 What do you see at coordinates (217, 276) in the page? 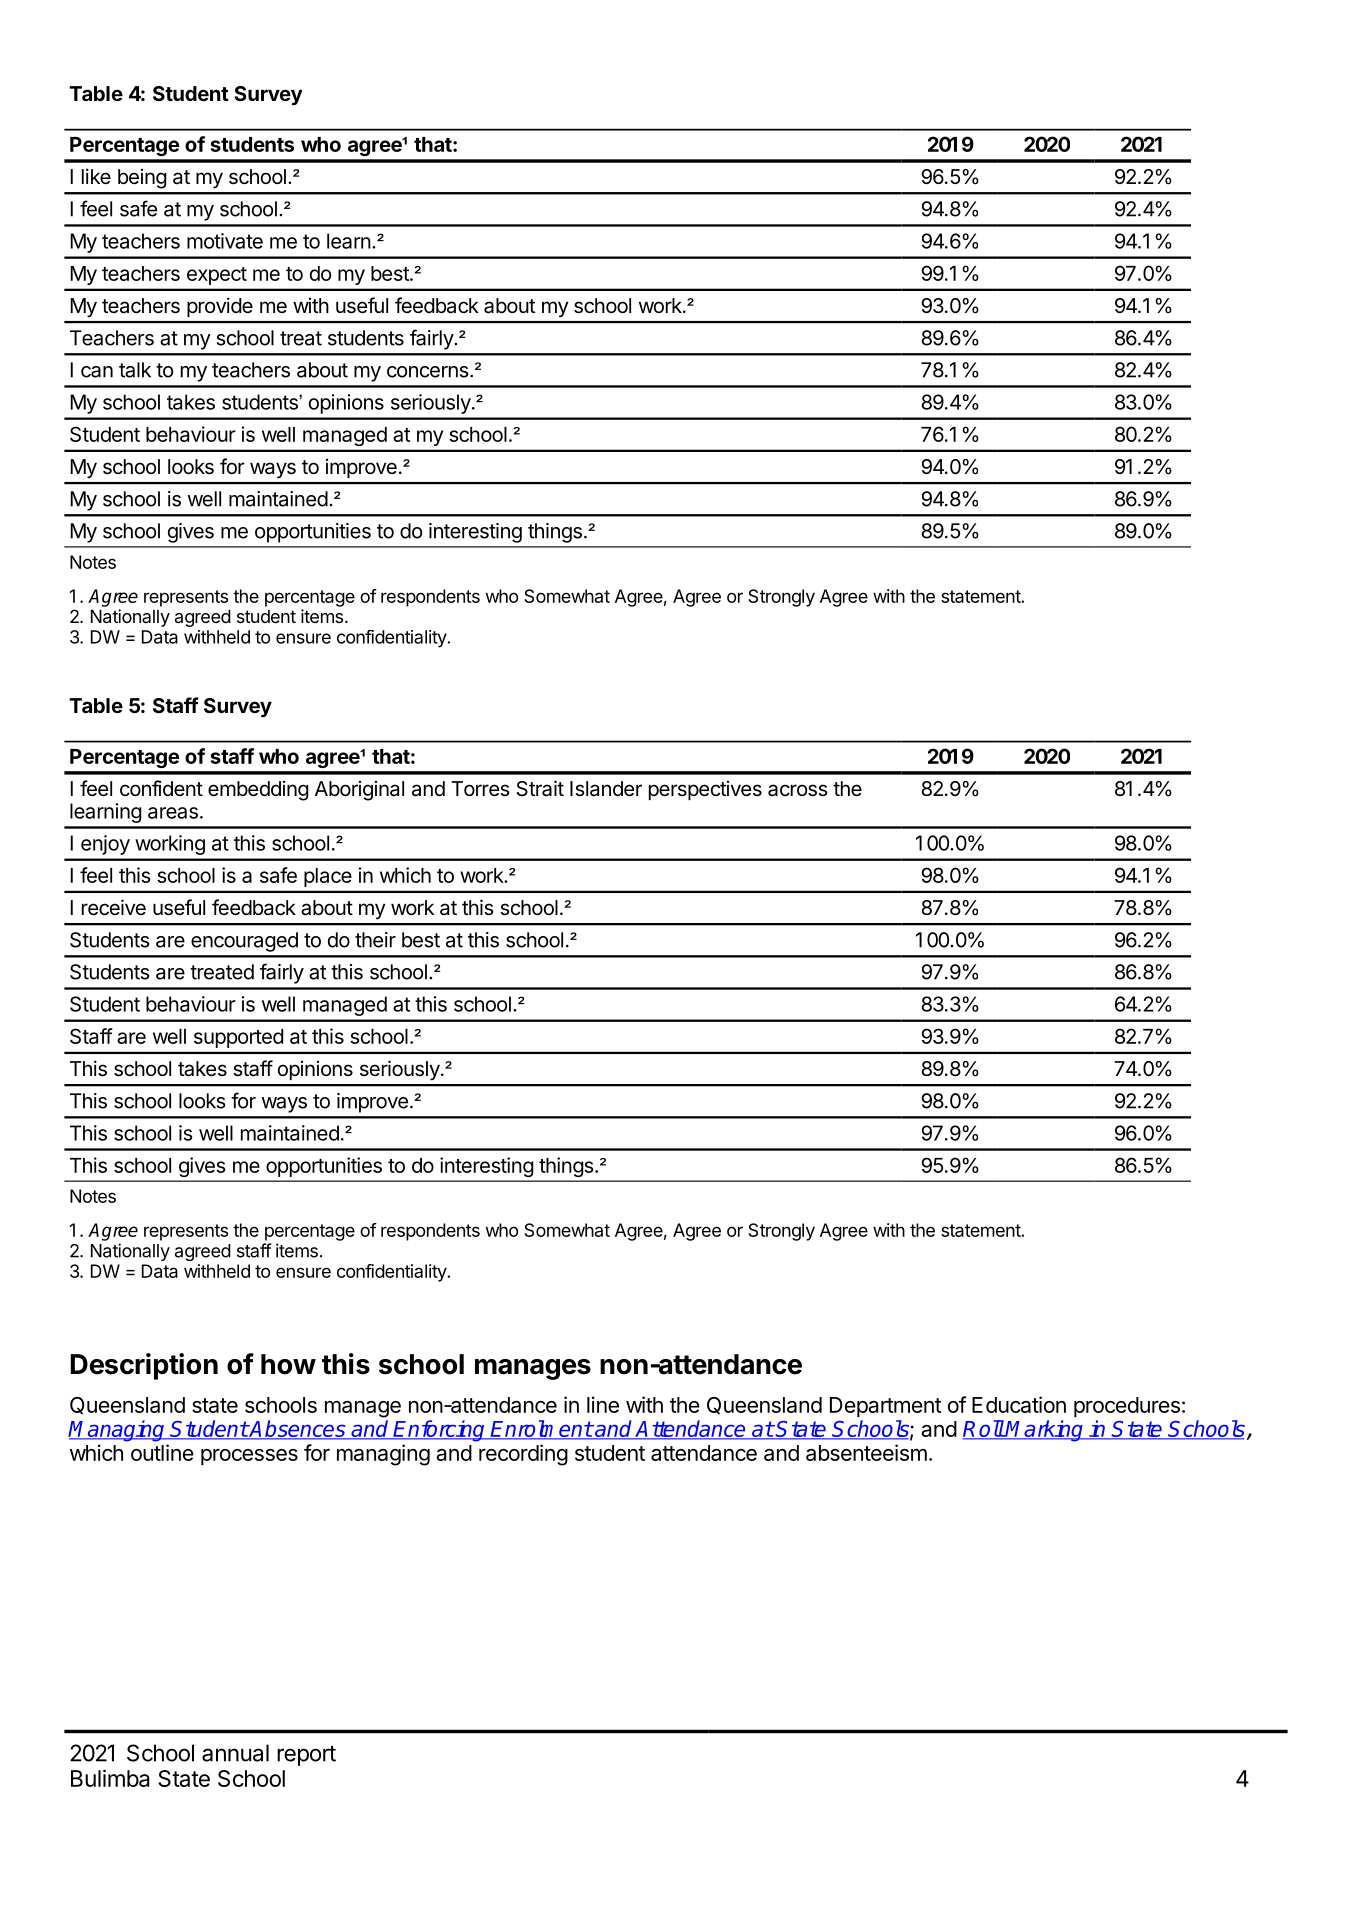
I see `expect` at bounding box center [217, 276].
